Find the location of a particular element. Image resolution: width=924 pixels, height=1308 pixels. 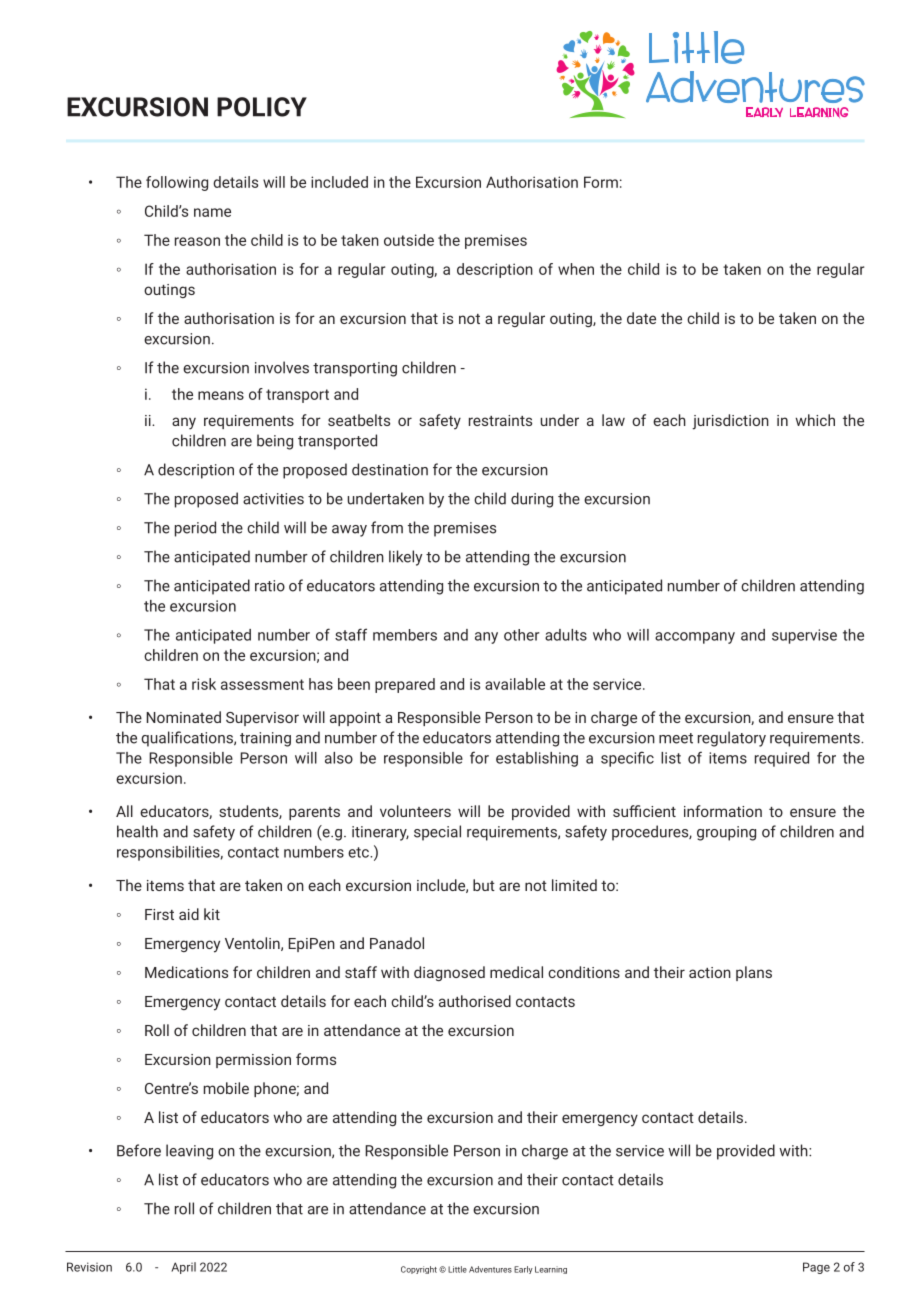

Page is located at coordinates (816, 1268).
